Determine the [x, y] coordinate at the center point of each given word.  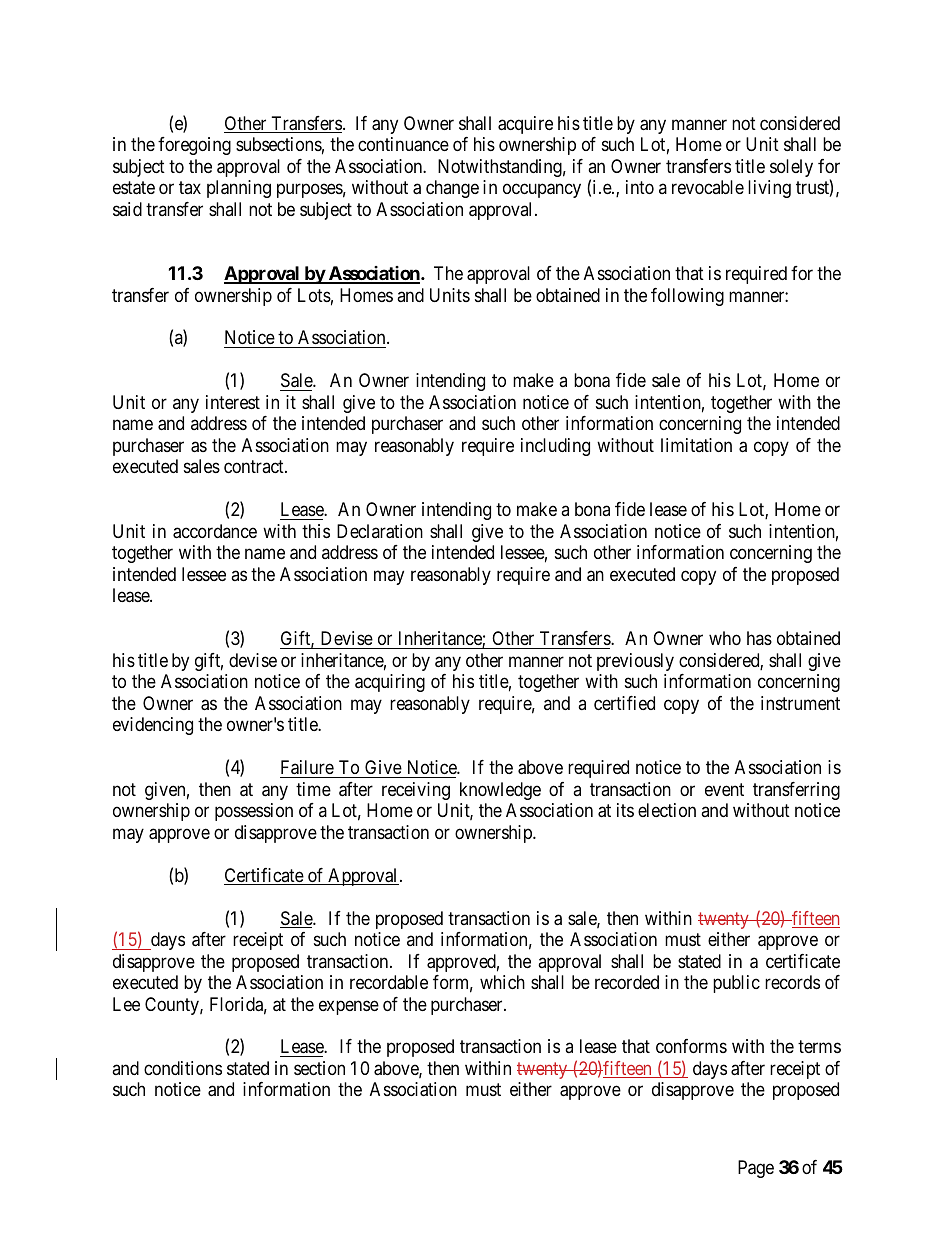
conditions [183, 1068]
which [502, 982]
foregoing [194, 146]
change [452, 189]
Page [756, 1169]
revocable [708, 187]
